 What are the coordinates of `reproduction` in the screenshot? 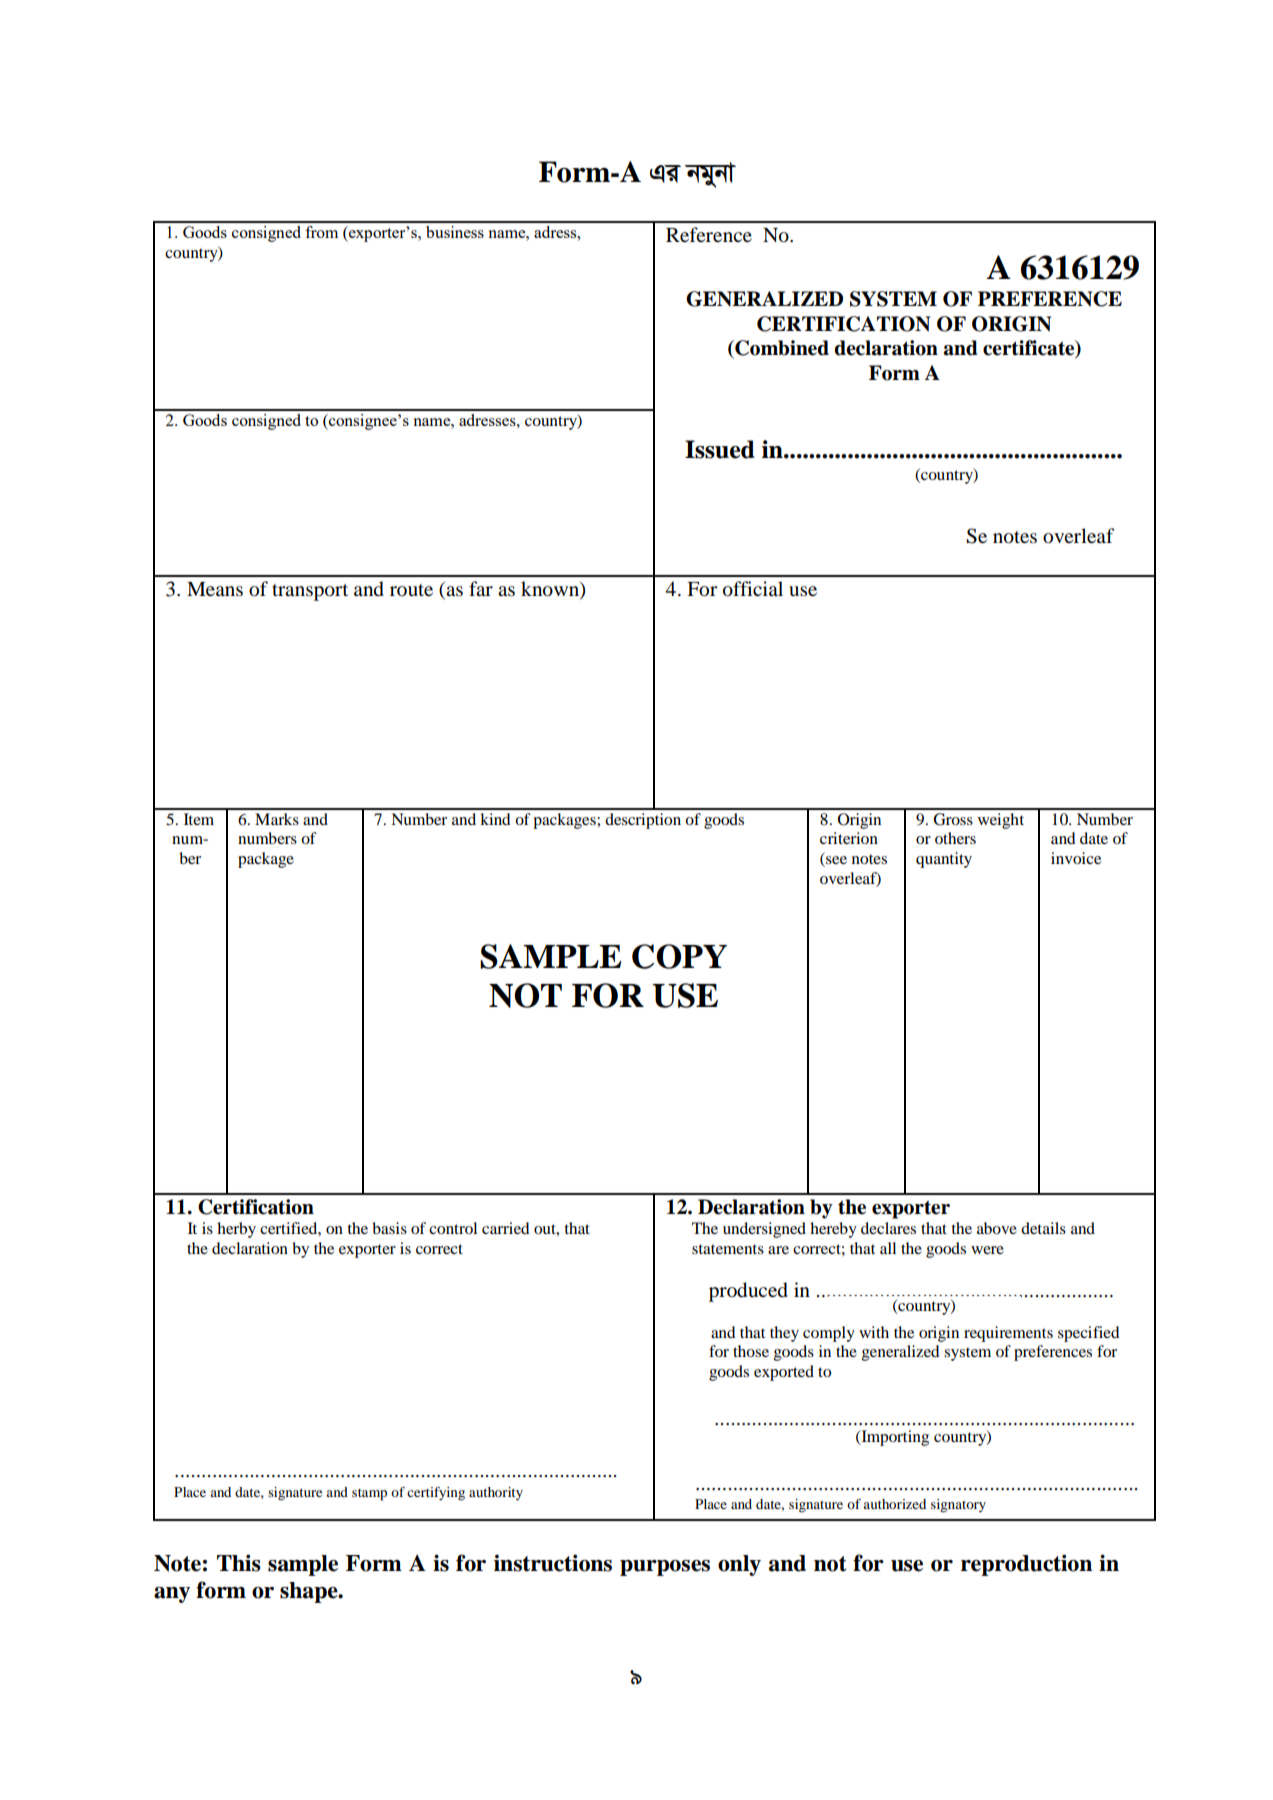 It's located at (1026, 1565).
